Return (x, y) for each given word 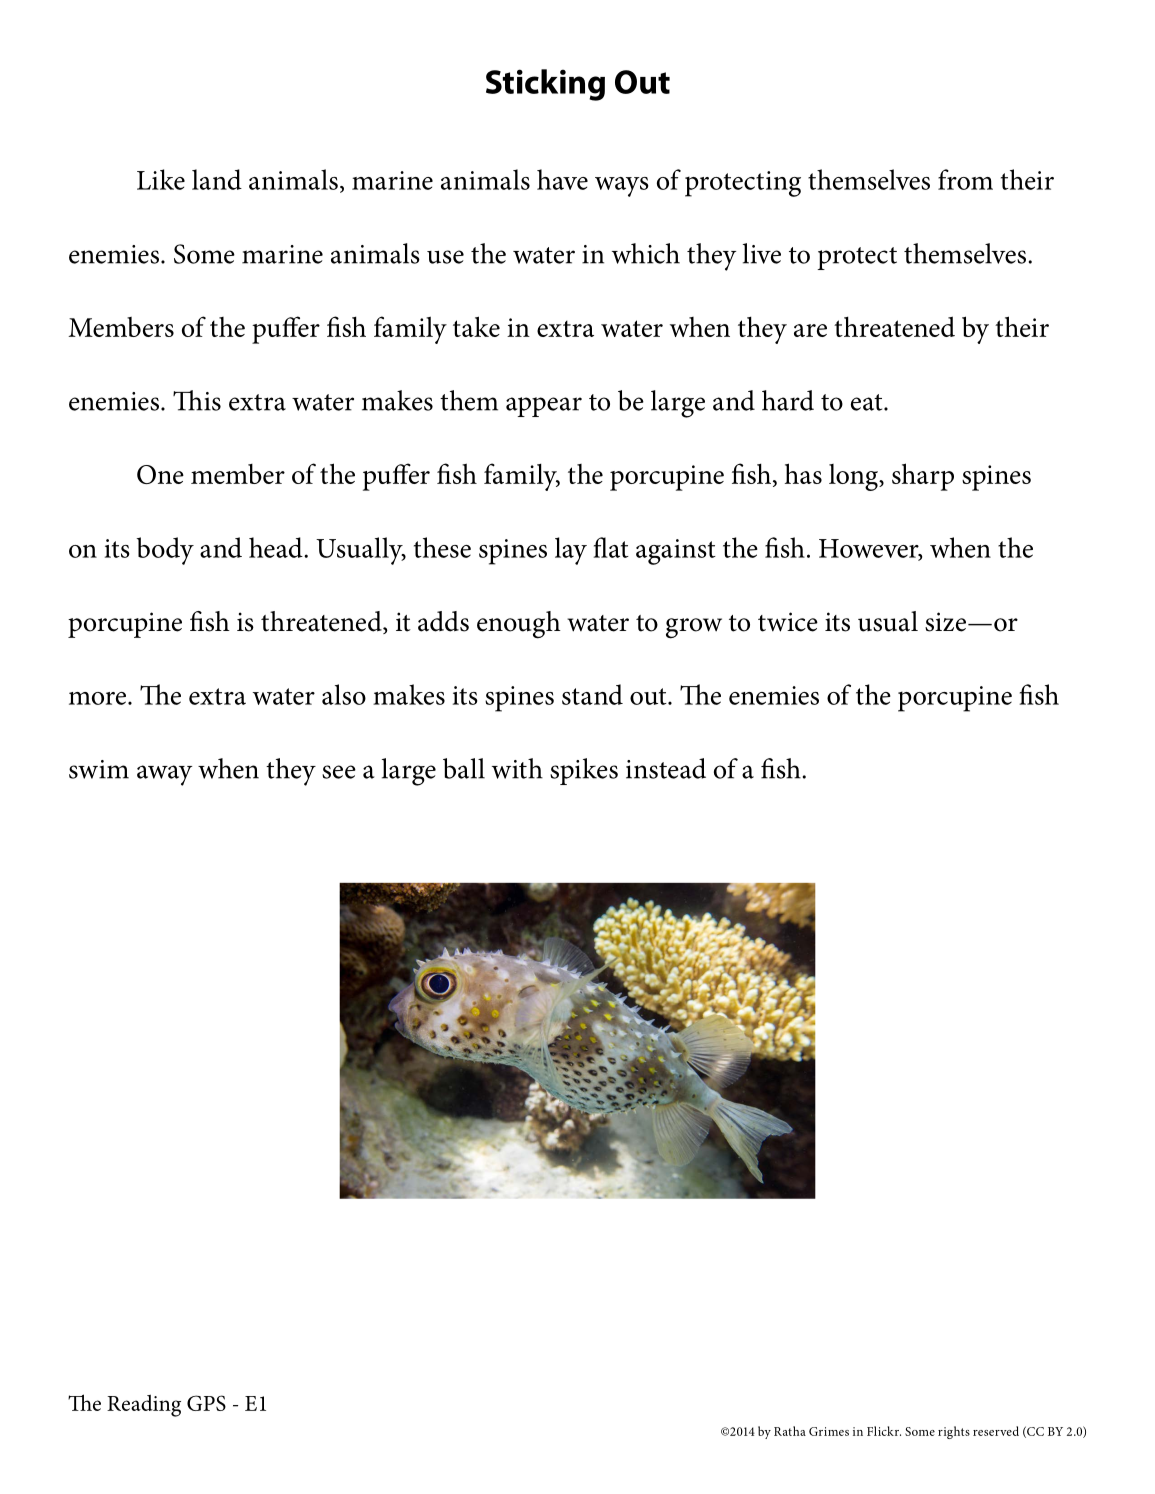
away (164, 775)
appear (544, 407)
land (217, 179)
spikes (584, 771)
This (197, 400)
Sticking (545, 85)
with (517, 768)
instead (666, 768)
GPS (206, 1403)
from (965, 179)
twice (788, 622)
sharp (923, 477)
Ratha (790, 1431)
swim (99, 769)
